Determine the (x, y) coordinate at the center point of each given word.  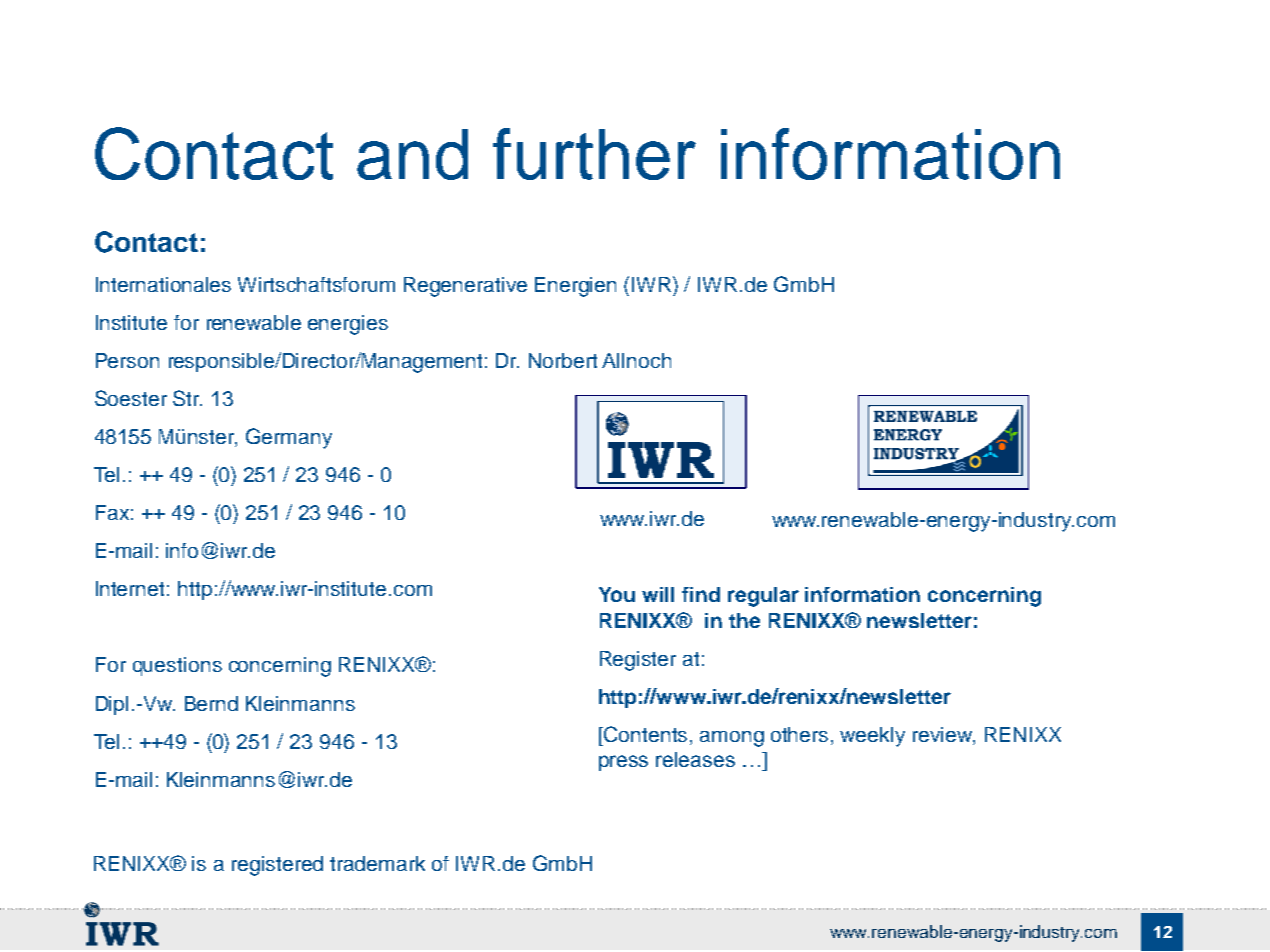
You (617, 594)
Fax (112, 512)
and (412, 154)
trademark (377, 863)
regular (763, 597)
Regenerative (465, 287)
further (594, 154)
